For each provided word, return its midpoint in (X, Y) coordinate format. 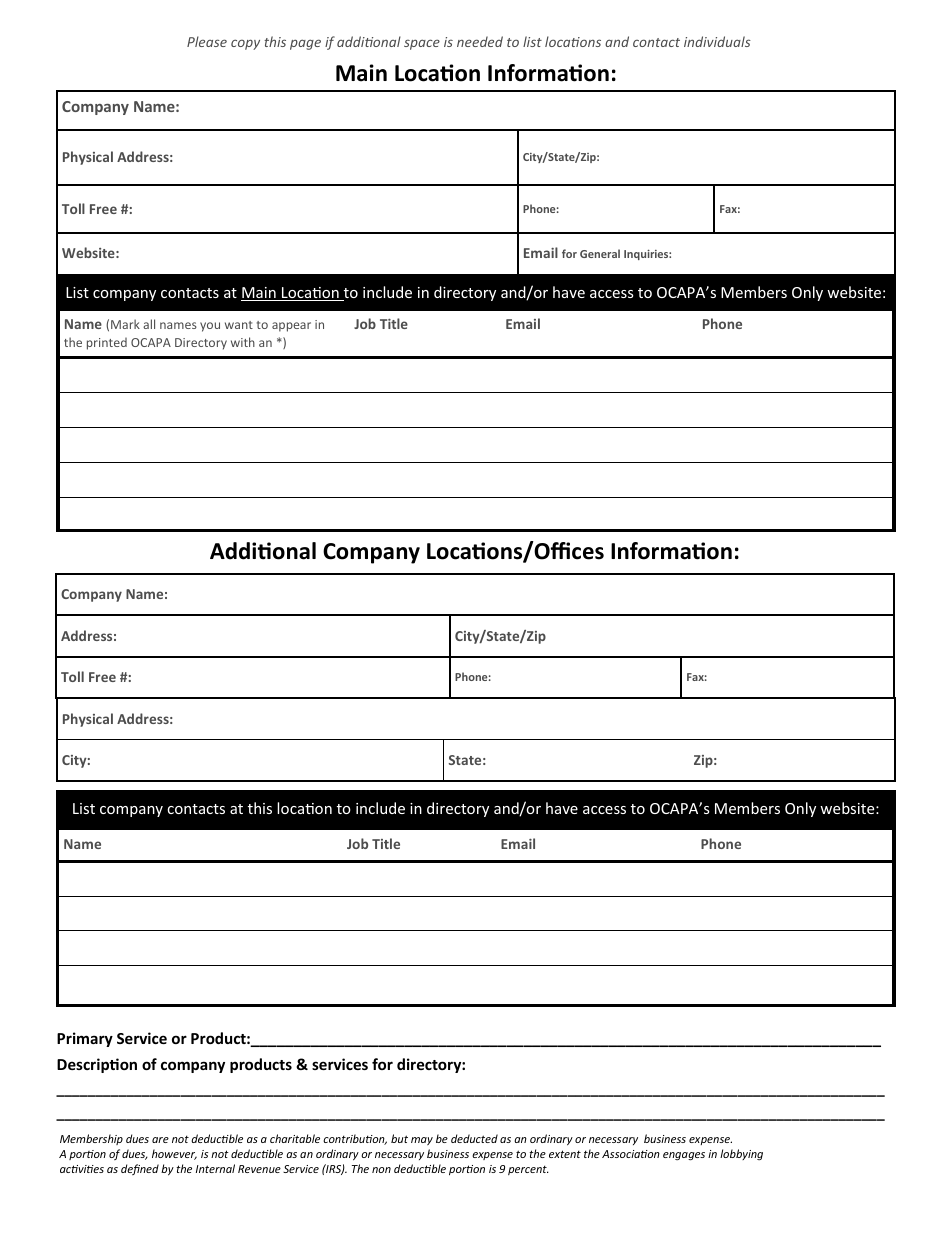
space (422, 44)
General (600, 253)
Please (207, 41)
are (160, 1140)
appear (291, 327)
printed (107, 344)
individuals (717, 41)
